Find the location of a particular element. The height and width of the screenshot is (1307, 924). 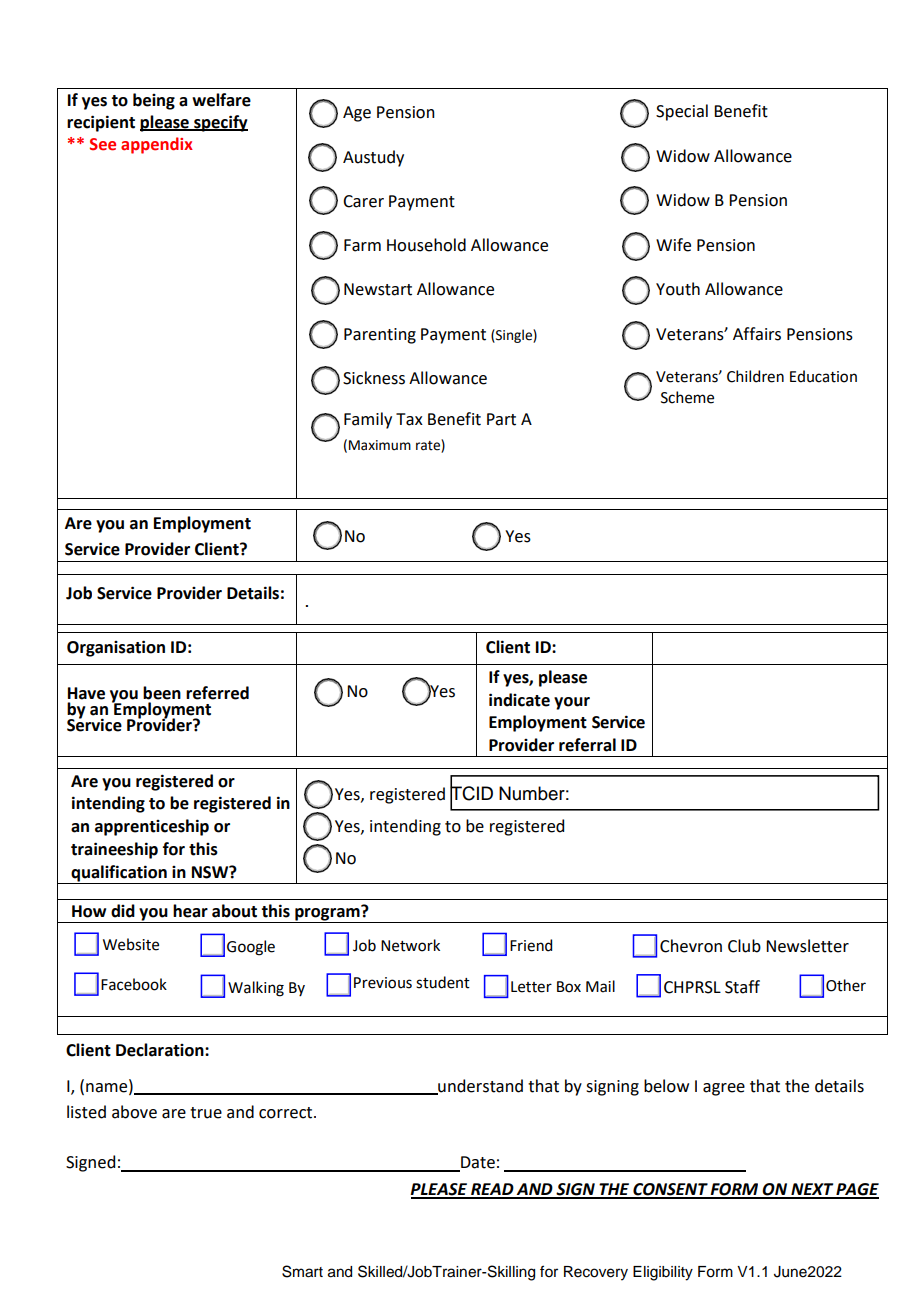

appendix is located at coordinates (157, 145).
